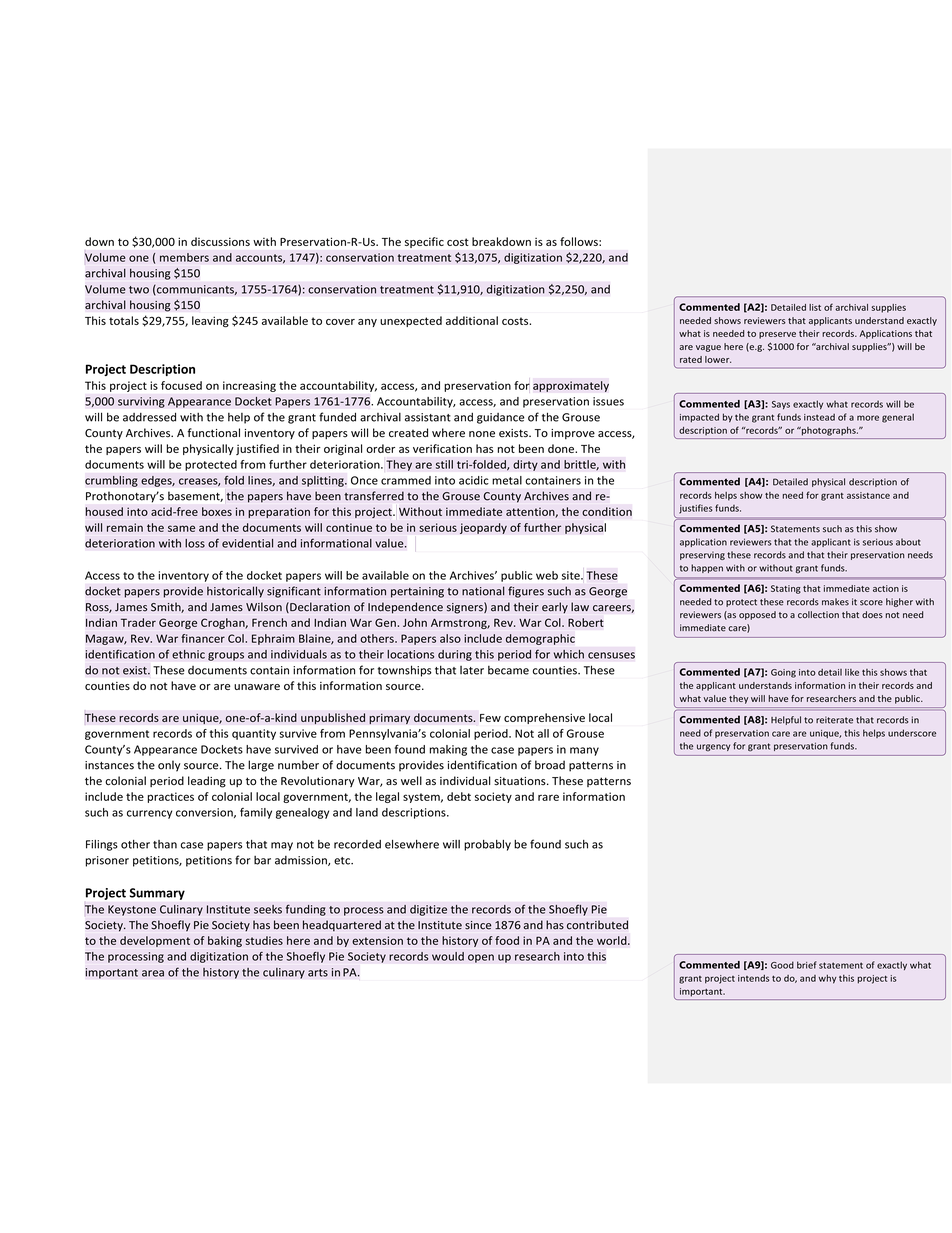  What do you see at coordinates (807, 965) in the page?
I see `brief` at bounding box center [807, 965].
